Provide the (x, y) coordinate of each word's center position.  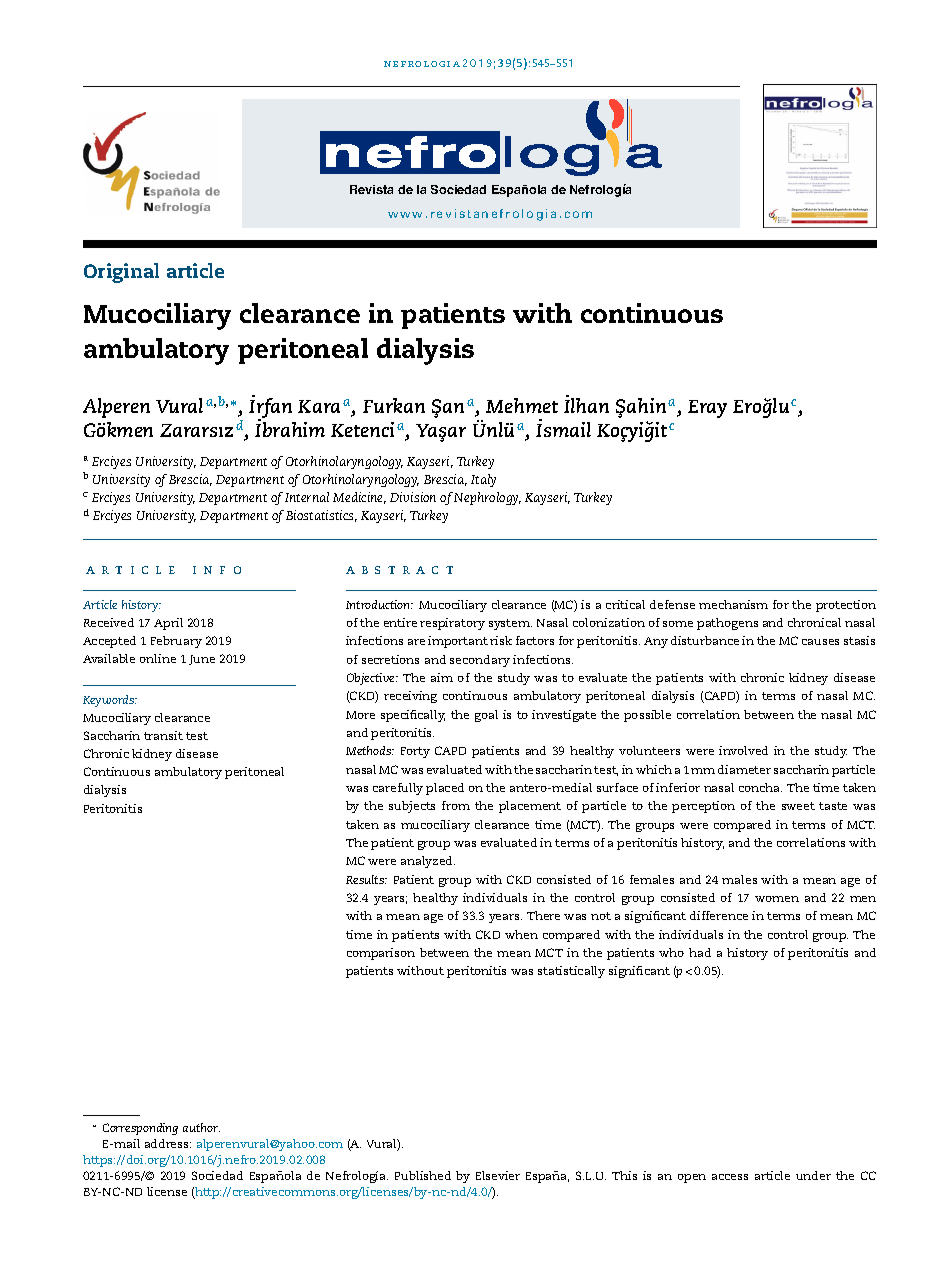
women (777, 899)
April (168, 624)
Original (121, 273)
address (168, 1143)
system (510, 624)
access (730, 1177)
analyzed (428, 862)
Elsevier (498, 1175)
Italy (483, 480)
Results (366, 879)
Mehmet (522, 405)
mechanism (733, 604)
